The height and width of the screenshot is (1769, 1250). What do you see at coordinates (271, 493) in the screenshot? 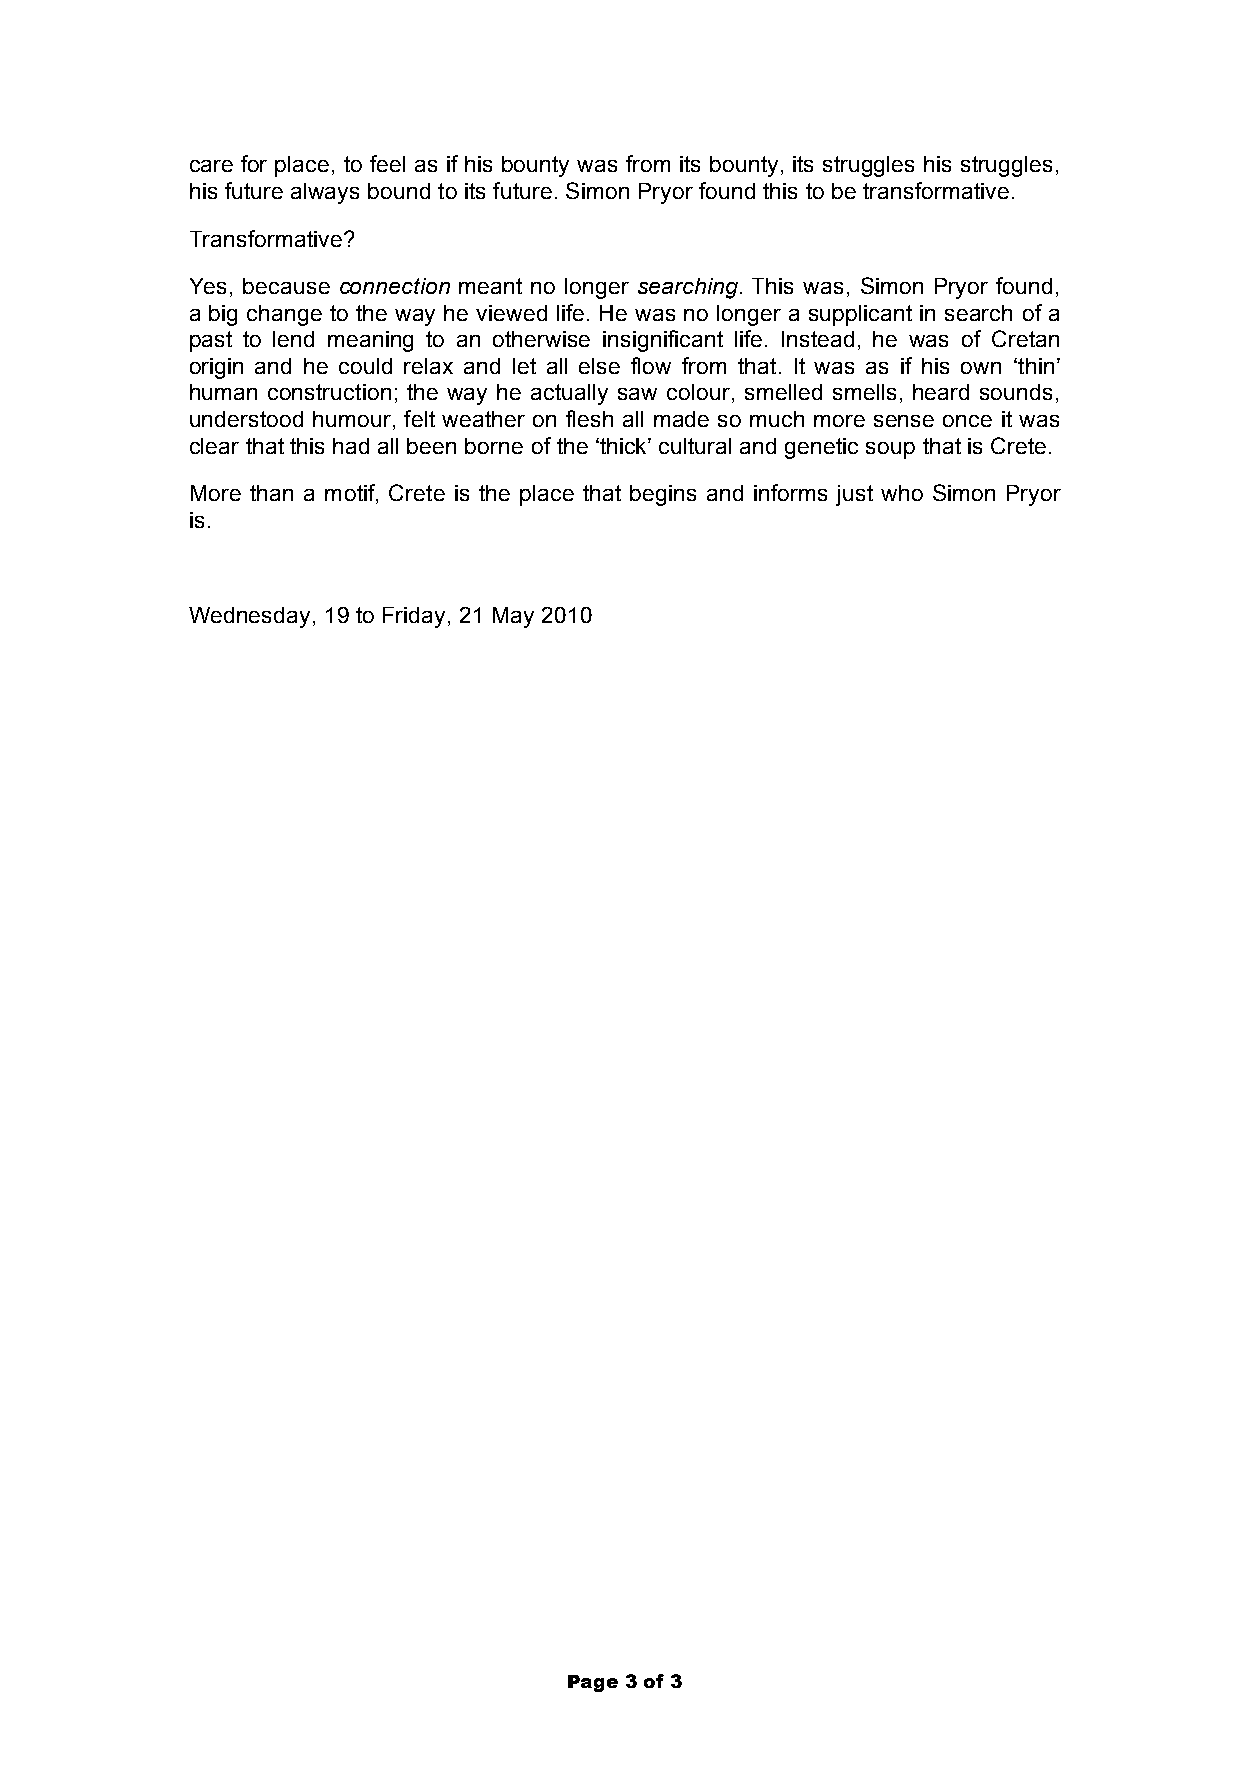
I see `than` at bounding box center [271, 493].
